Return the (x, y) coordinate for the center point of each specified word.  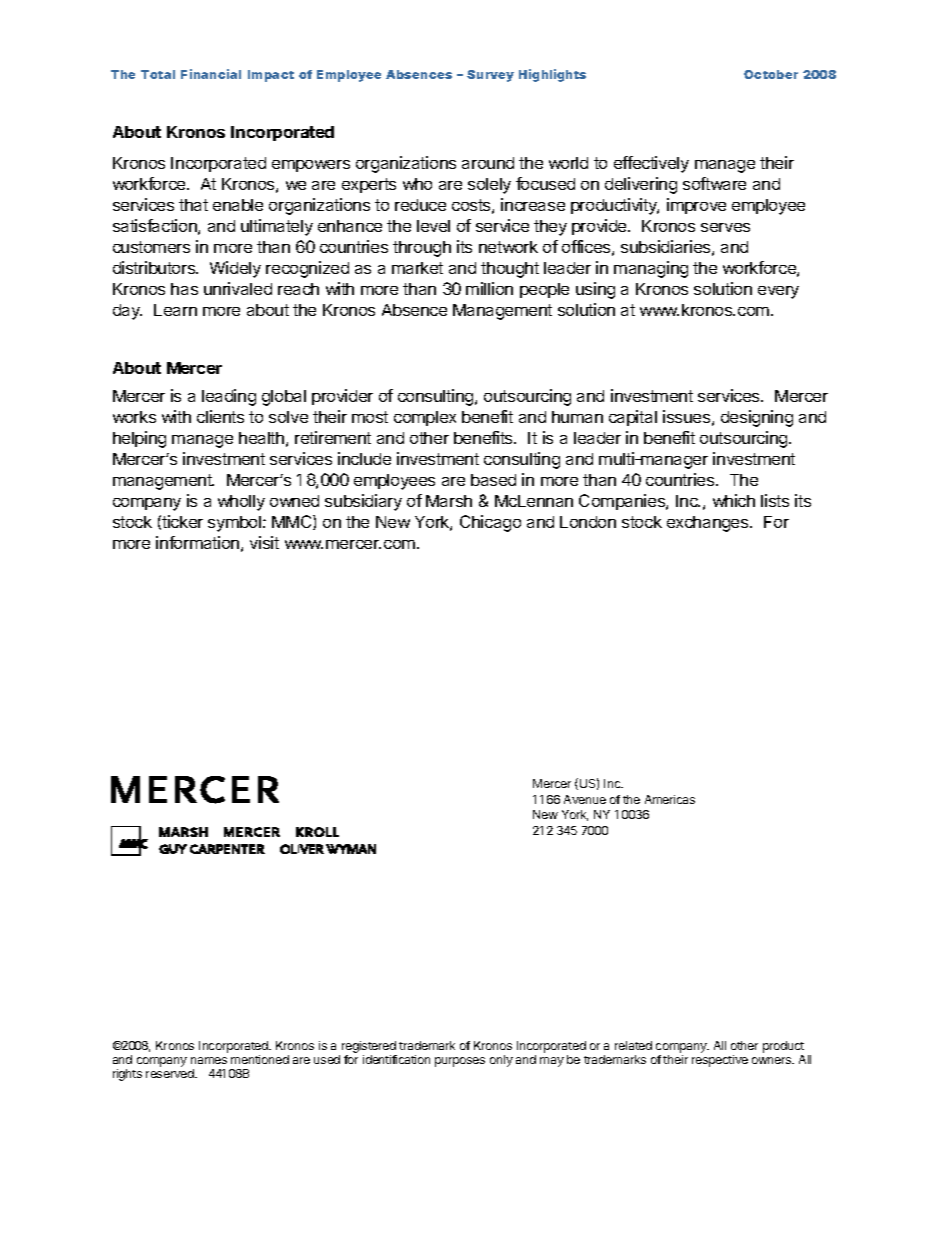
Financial (211, 74)
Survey (490, 76)
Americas (670, 799)
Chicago (490, 523)
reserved (171, 1073)
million (489, 288)
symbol (234, 524)
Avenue (585, 799)
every (778, 292)
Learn (175, 310)
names (209, 1060)
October (771, 74)
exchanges (709, 524)
